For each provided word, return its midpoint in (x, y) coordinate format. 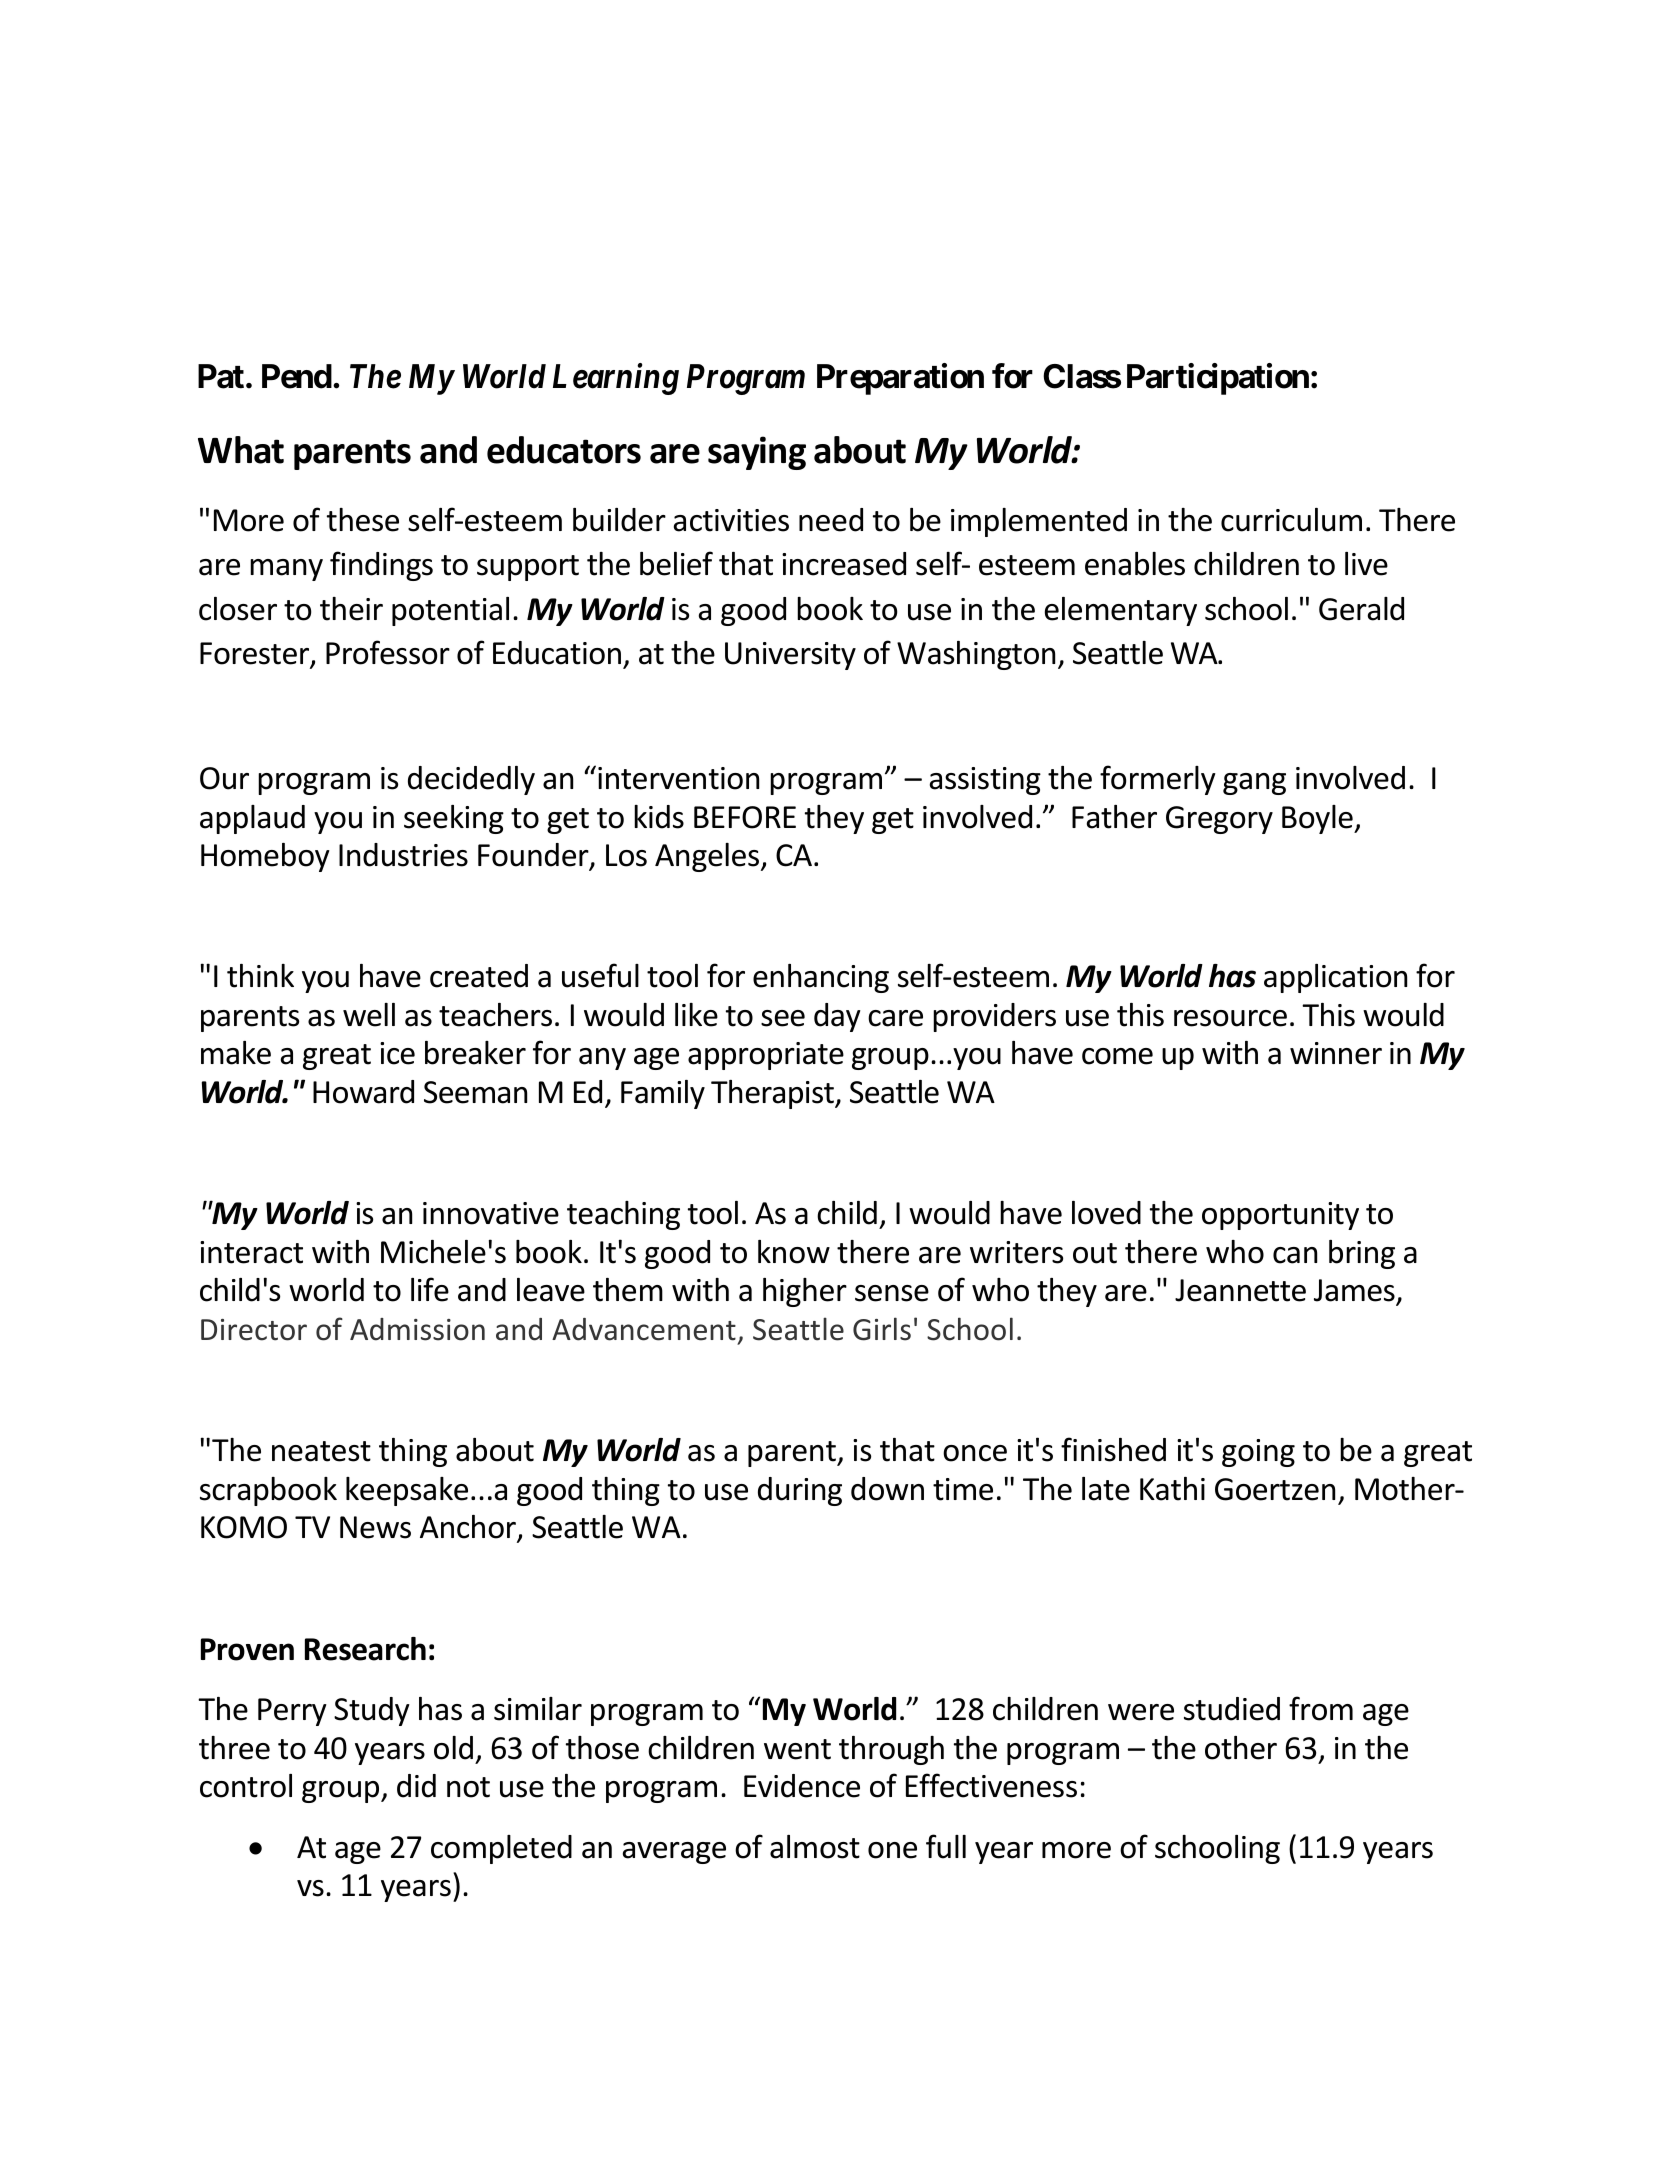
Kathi (1172, 1489)
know (794, 1252)
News (375, 1527)
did (416, 1786)
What (241, 450)
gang (1254, 784)
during (800, 1491)
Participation (1218, 379)
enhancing (821, 978)
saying (757, 453)
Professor (388, 652)
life (430, 1289)
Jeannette (1240, 1290)
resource (1230, 1018)
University (790, 656)
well (369, 1015)
